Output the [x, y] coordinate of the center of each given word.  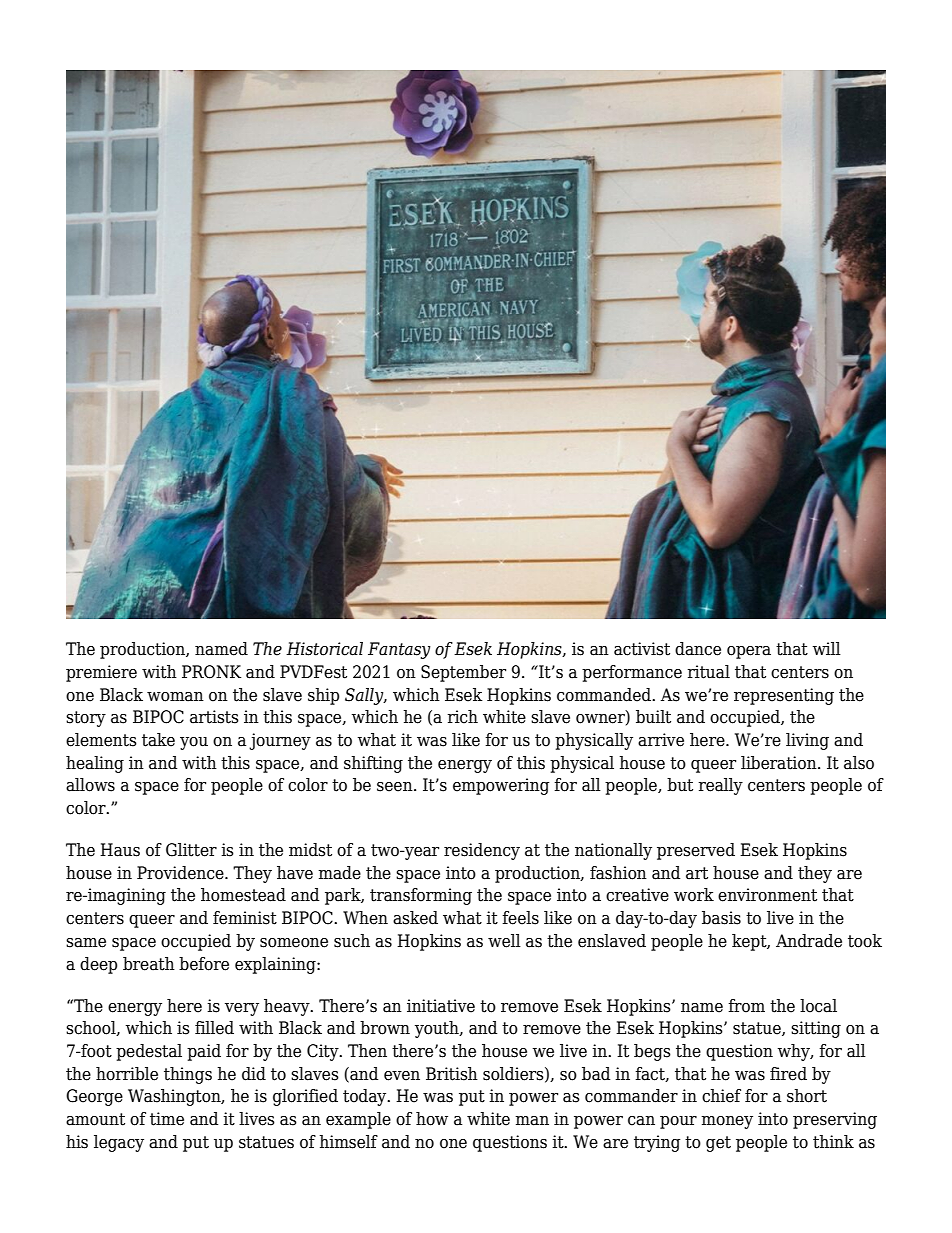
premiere [101, 673]
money [727, 1122]
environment [767, 895]
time [167, 1119]
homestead [243, 895]
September [463, 673]
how [432, 1119]
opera [749, 652]
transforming [421, 896]
